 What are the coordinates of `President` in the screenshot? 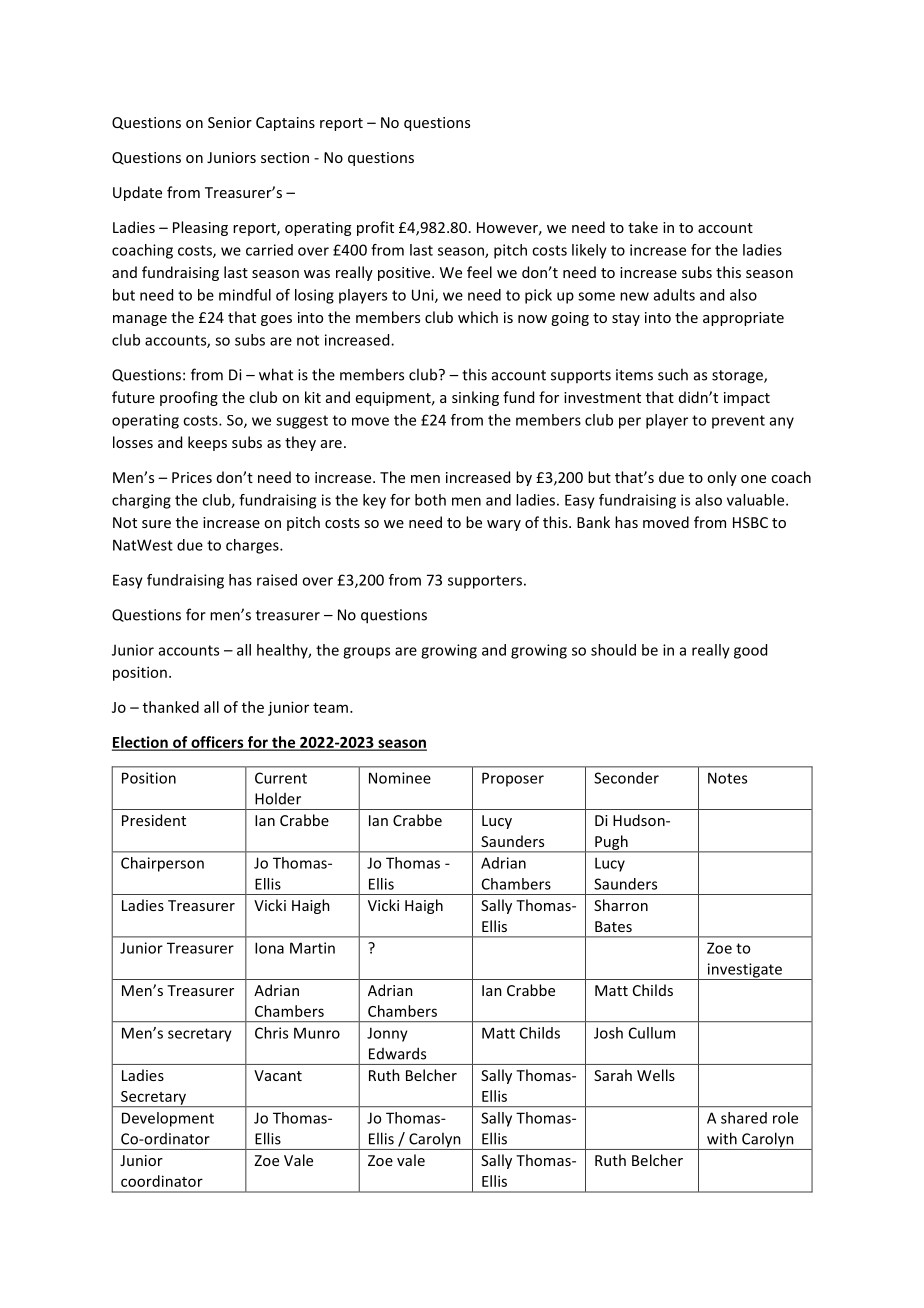 It's located at (154, 820).
